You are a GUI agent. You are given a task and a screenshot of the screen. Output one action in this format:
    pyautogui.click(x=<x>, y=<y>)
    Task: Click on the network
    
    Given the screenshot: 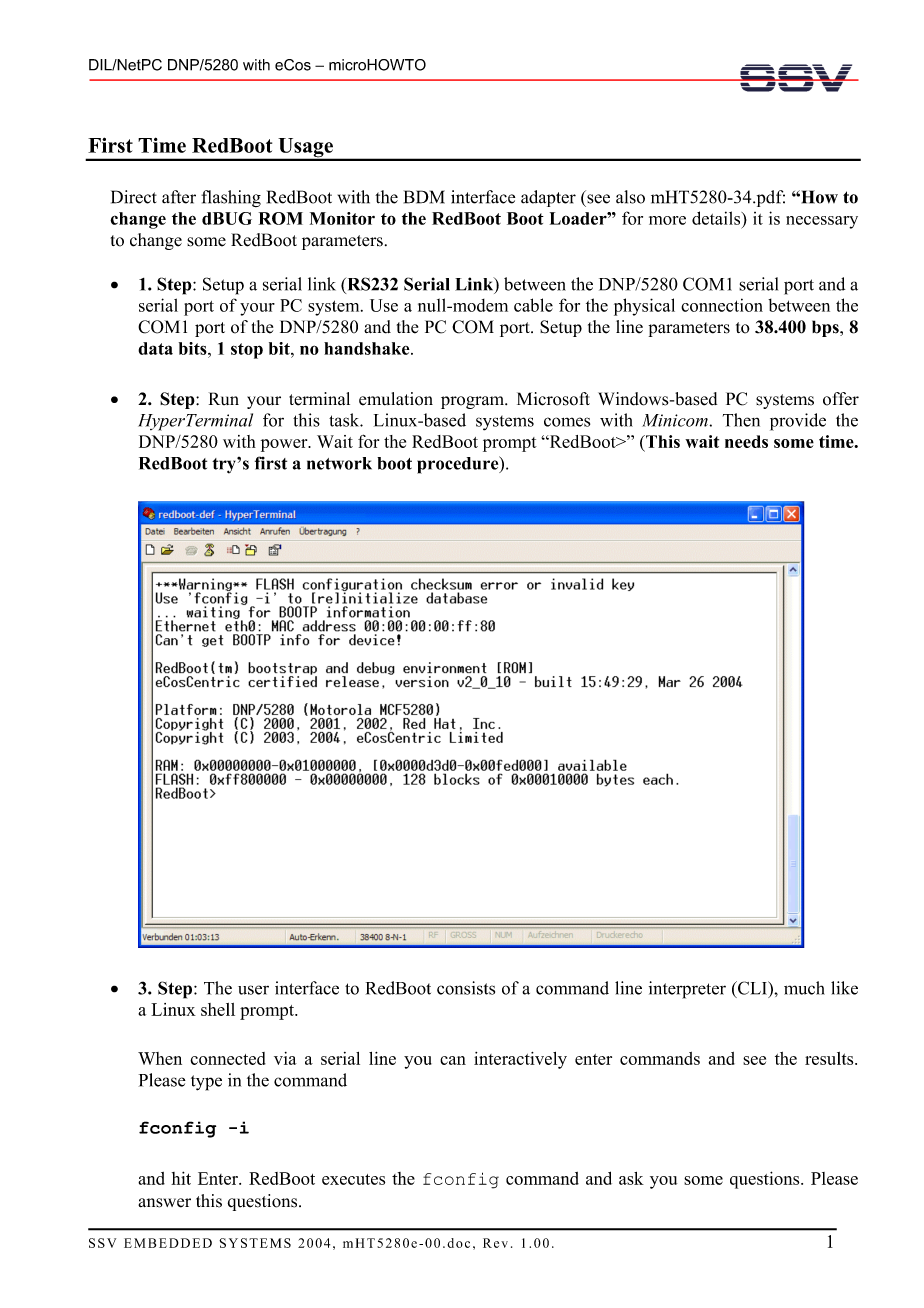 What is the action you would take?
    pyautogui.click(x=339, y=463)
